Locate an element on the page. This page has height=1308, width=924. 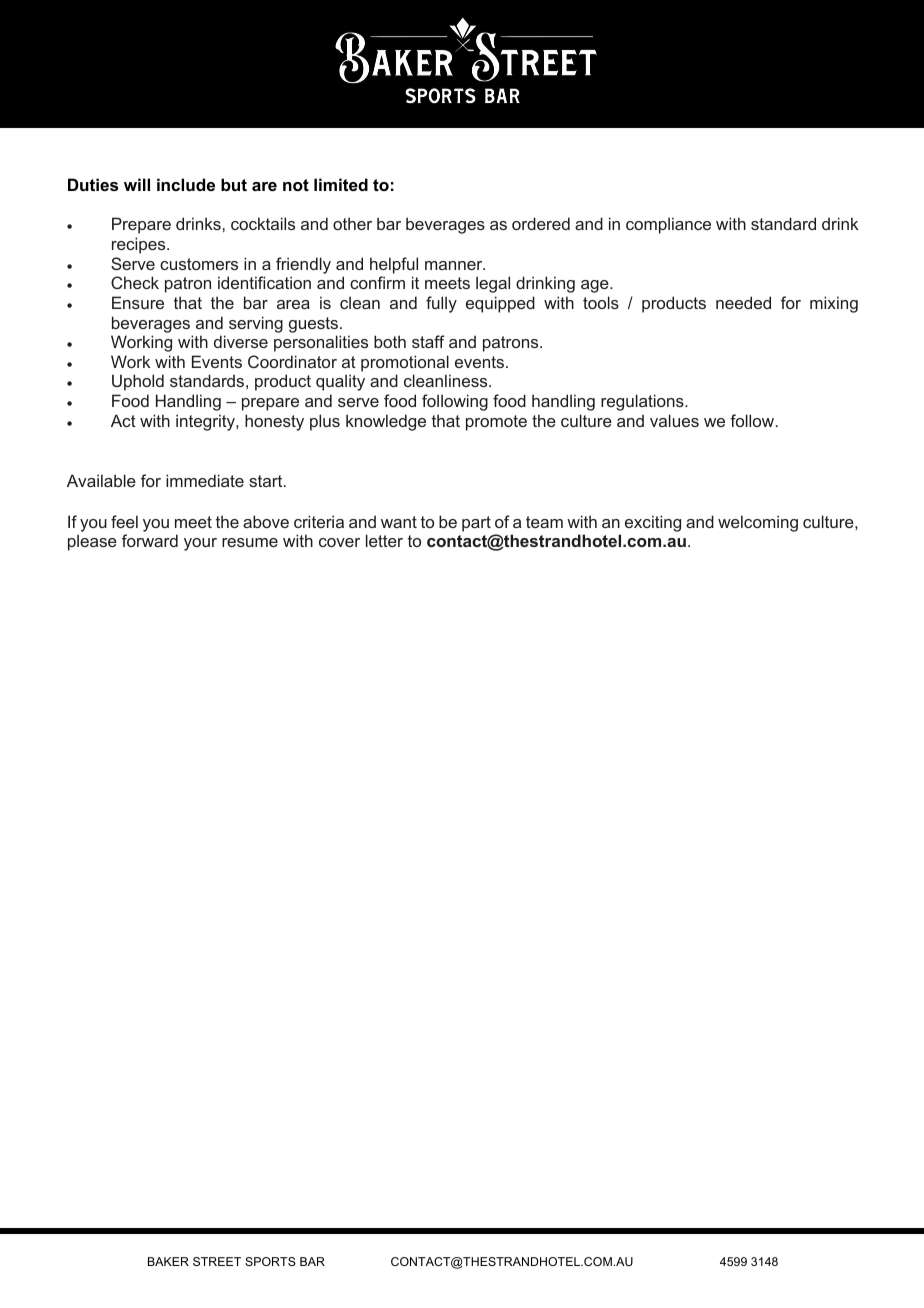
exciting is located at coordinates (653, 523).
